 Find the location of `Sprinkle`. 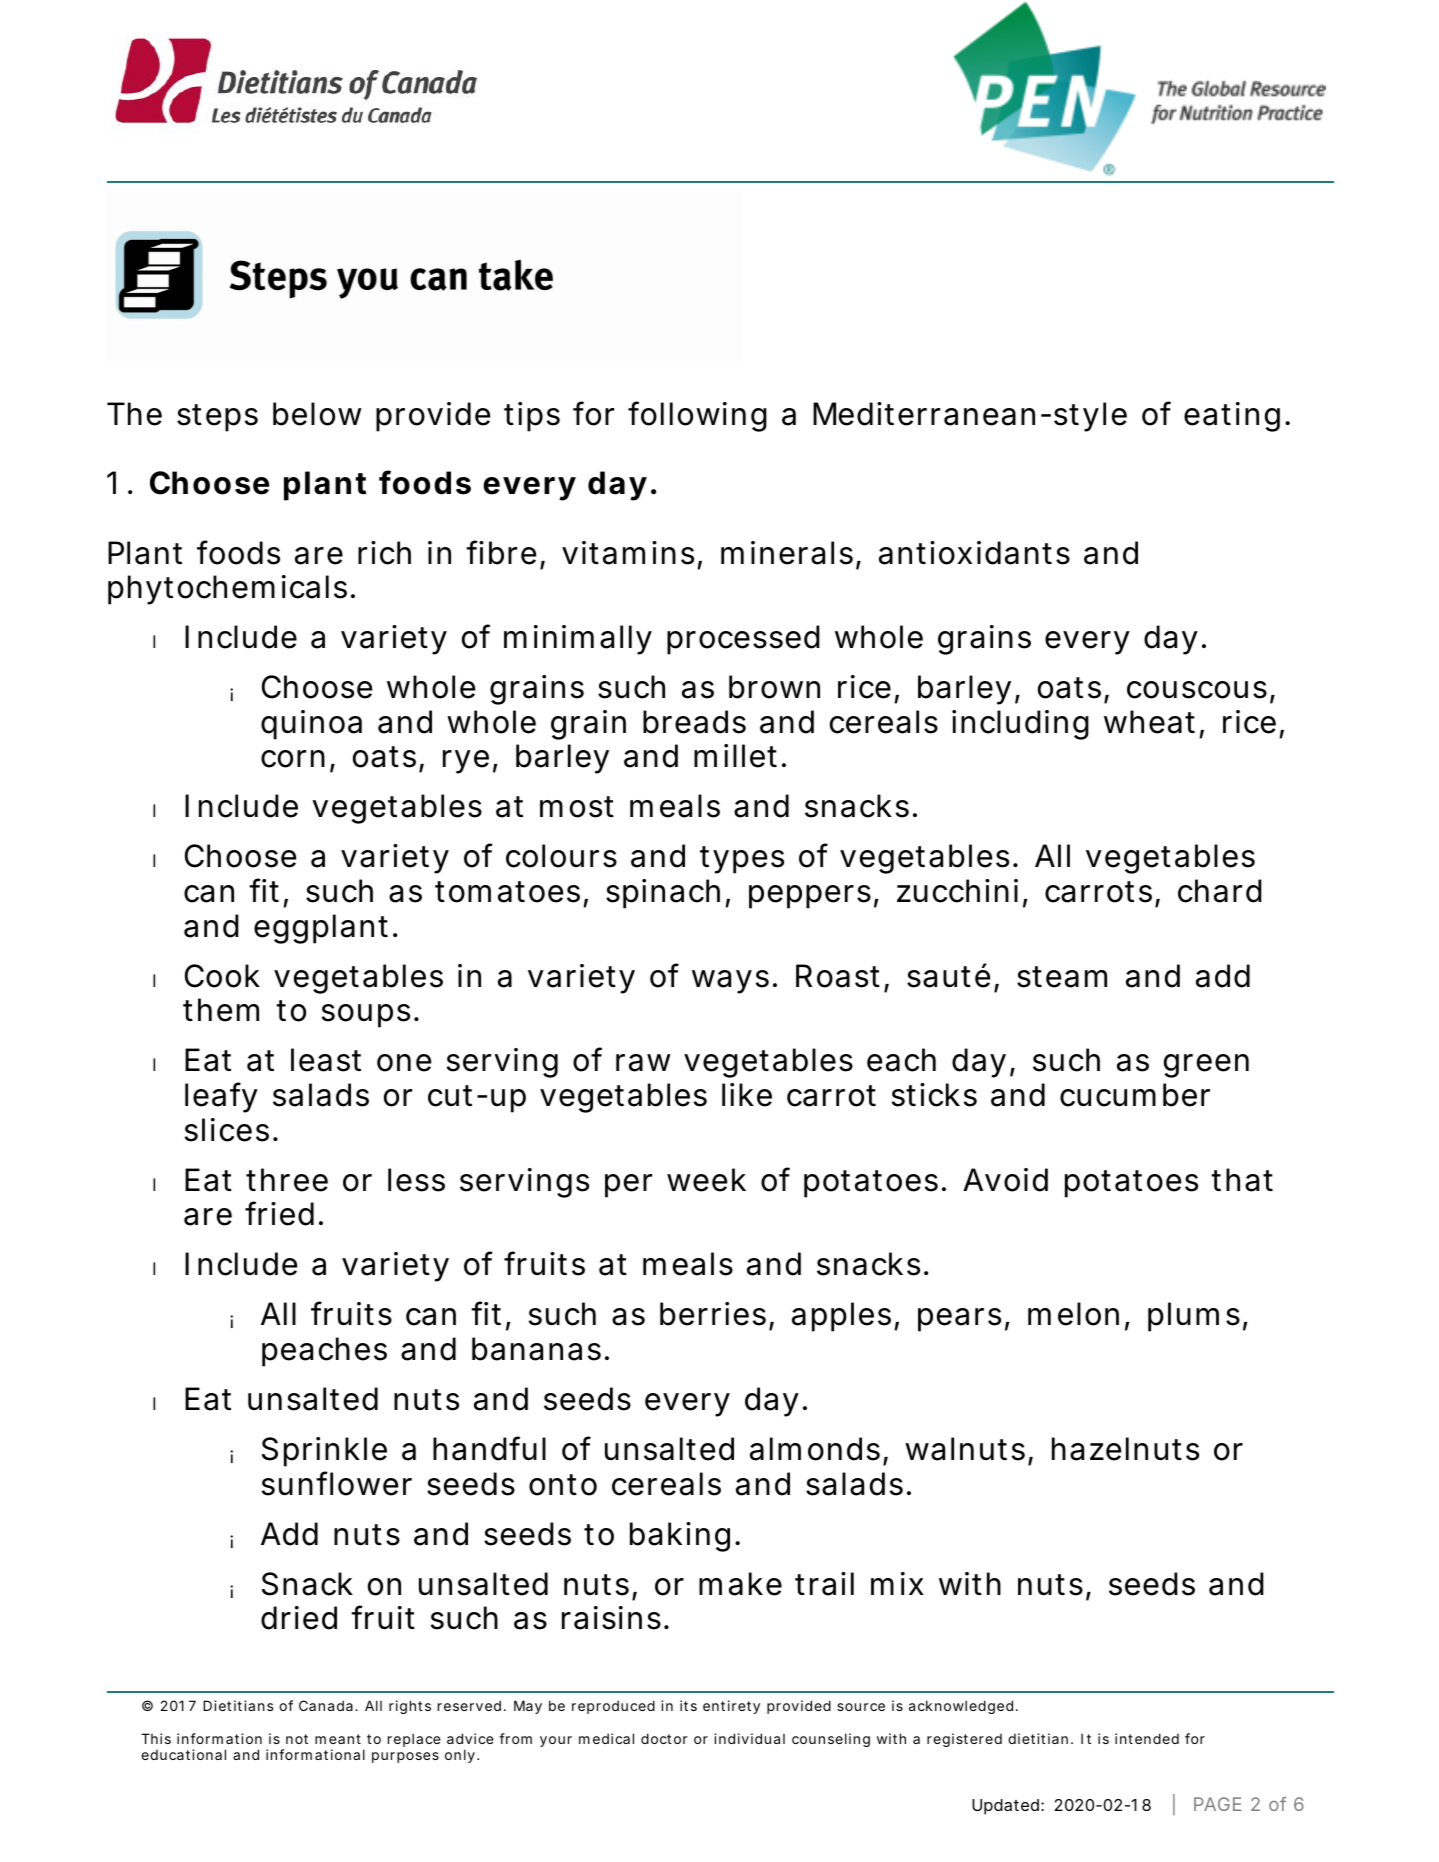

Sprinkle is located at coordinates (324, 1452).
